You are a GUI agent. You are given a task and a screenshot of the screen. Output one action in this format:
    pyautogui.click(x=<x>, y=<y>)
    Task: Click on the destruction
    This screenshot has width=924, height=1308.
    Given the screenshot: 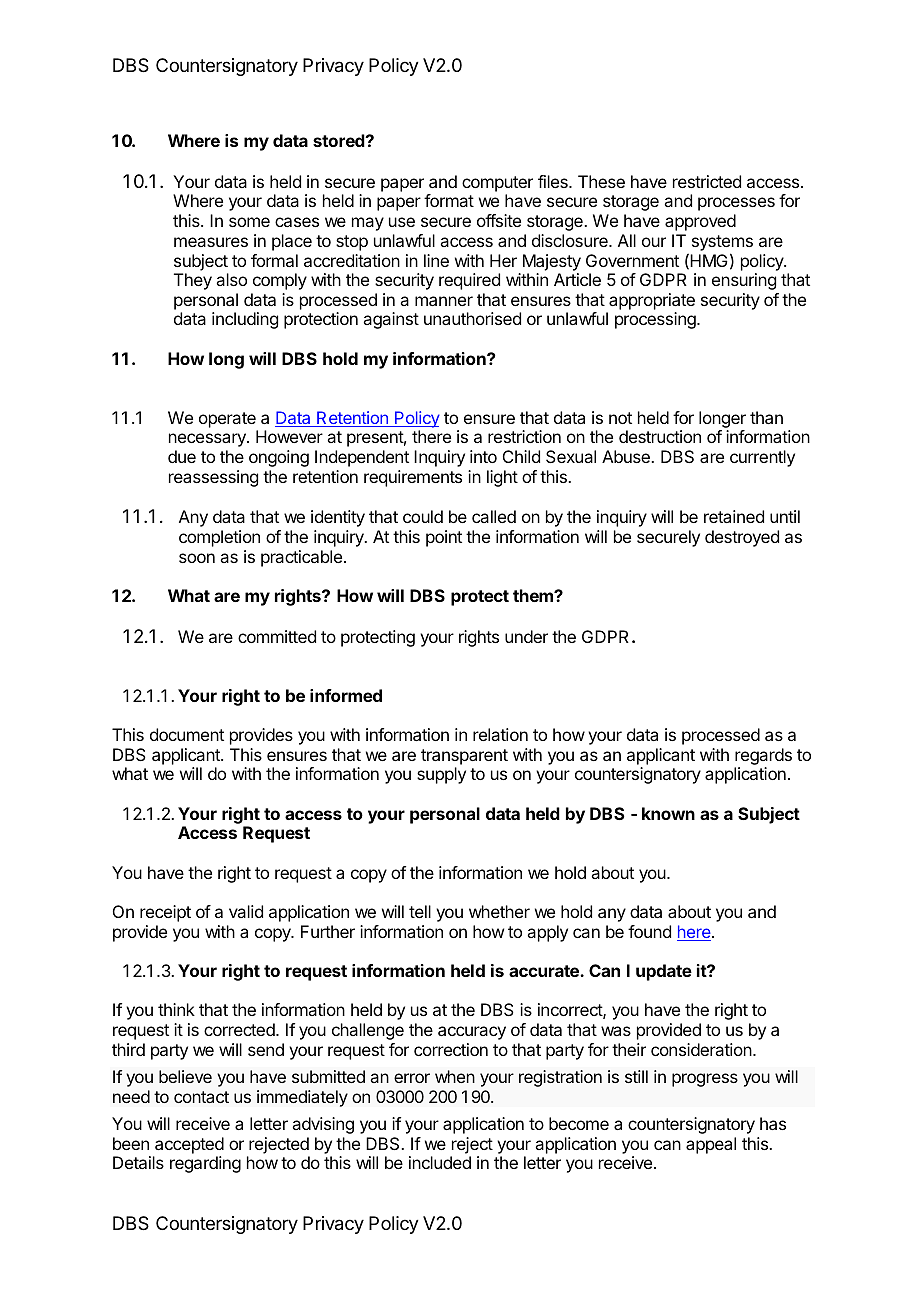 What is the action you would take?
    pyautogui.click(x=660, y=436)
